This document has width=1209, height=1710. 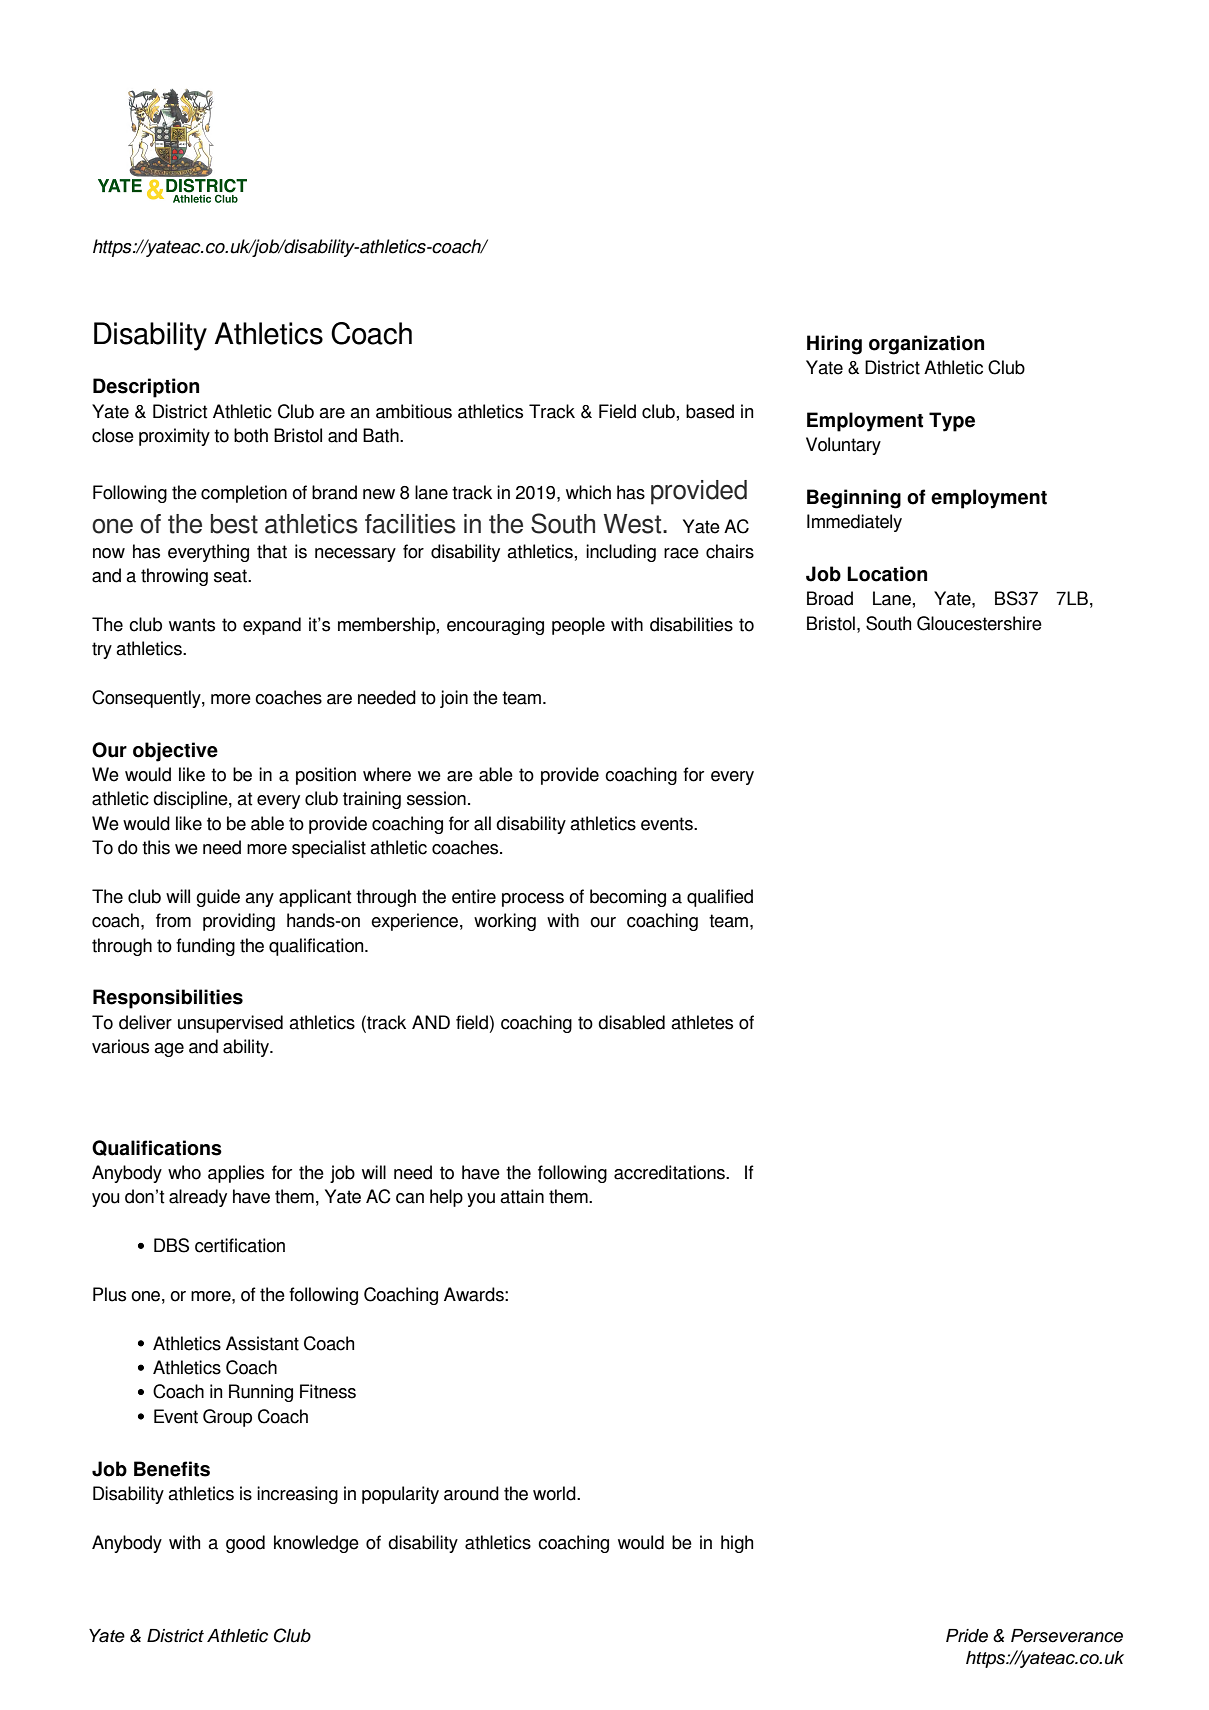 I want to click on athletes, so click(x=702, y=1022).
